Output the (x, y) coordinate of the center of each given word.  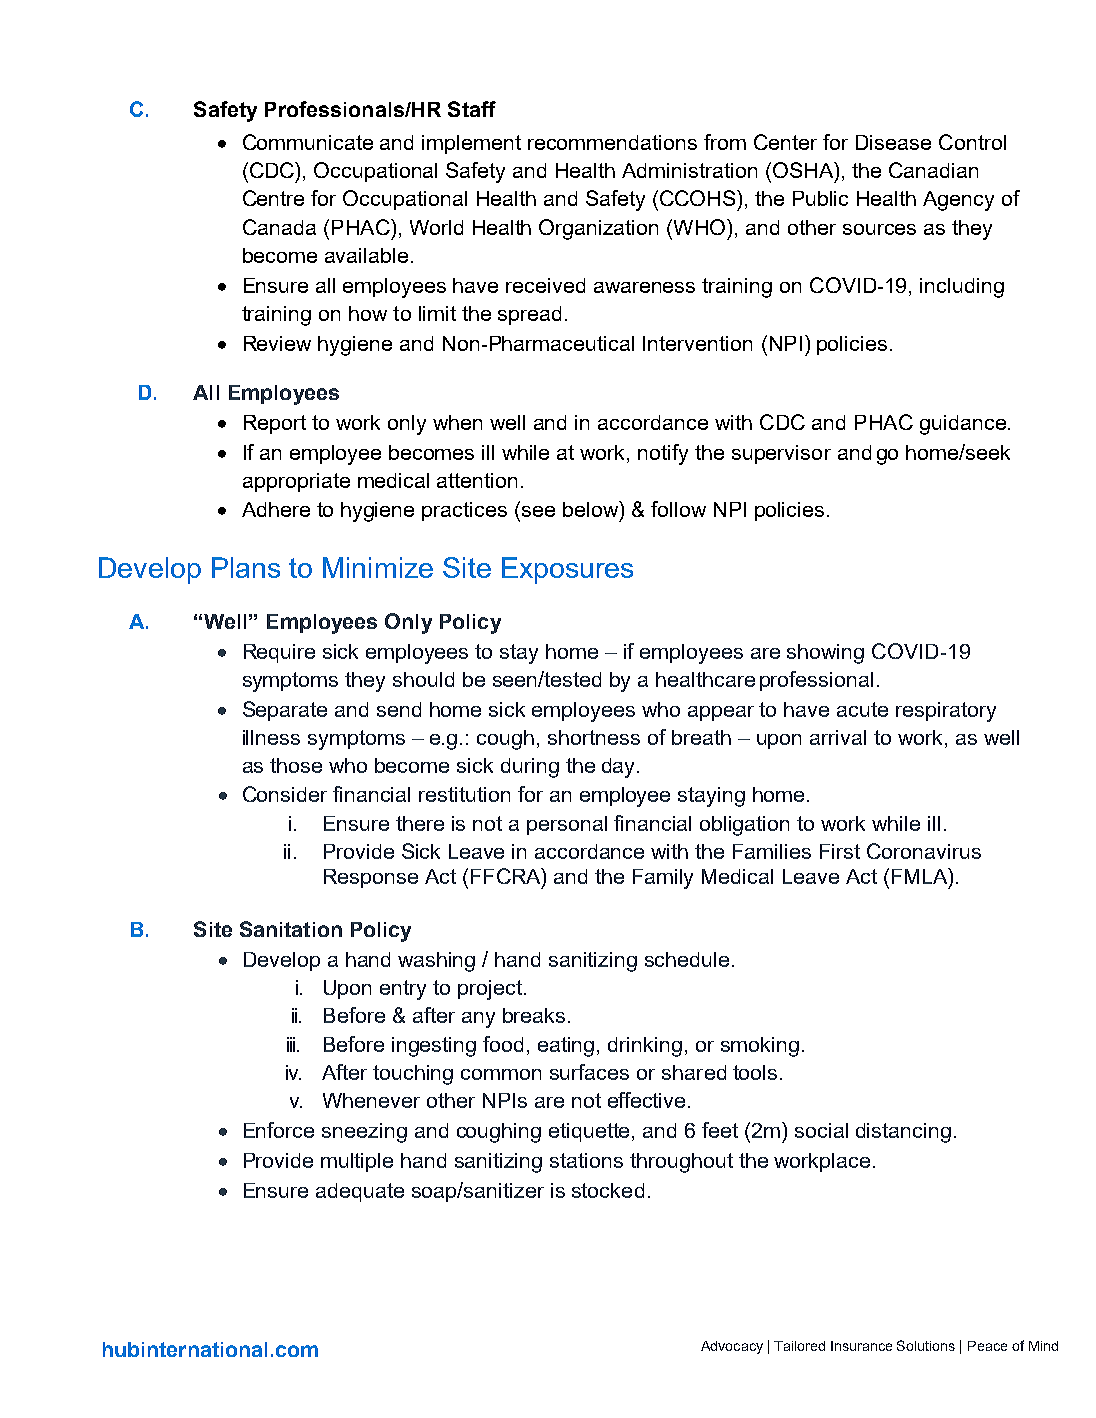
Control (972, 142)
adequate (360, 1192)
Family (663, 879)
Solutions (926, 1345)
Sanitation (291, 929)
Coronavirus (924, 851)
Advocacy (732, 1347)
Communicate (308, 142)
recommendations (612, 142)
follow (678, 509)
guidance (963, 425)
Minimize (378, 567)
